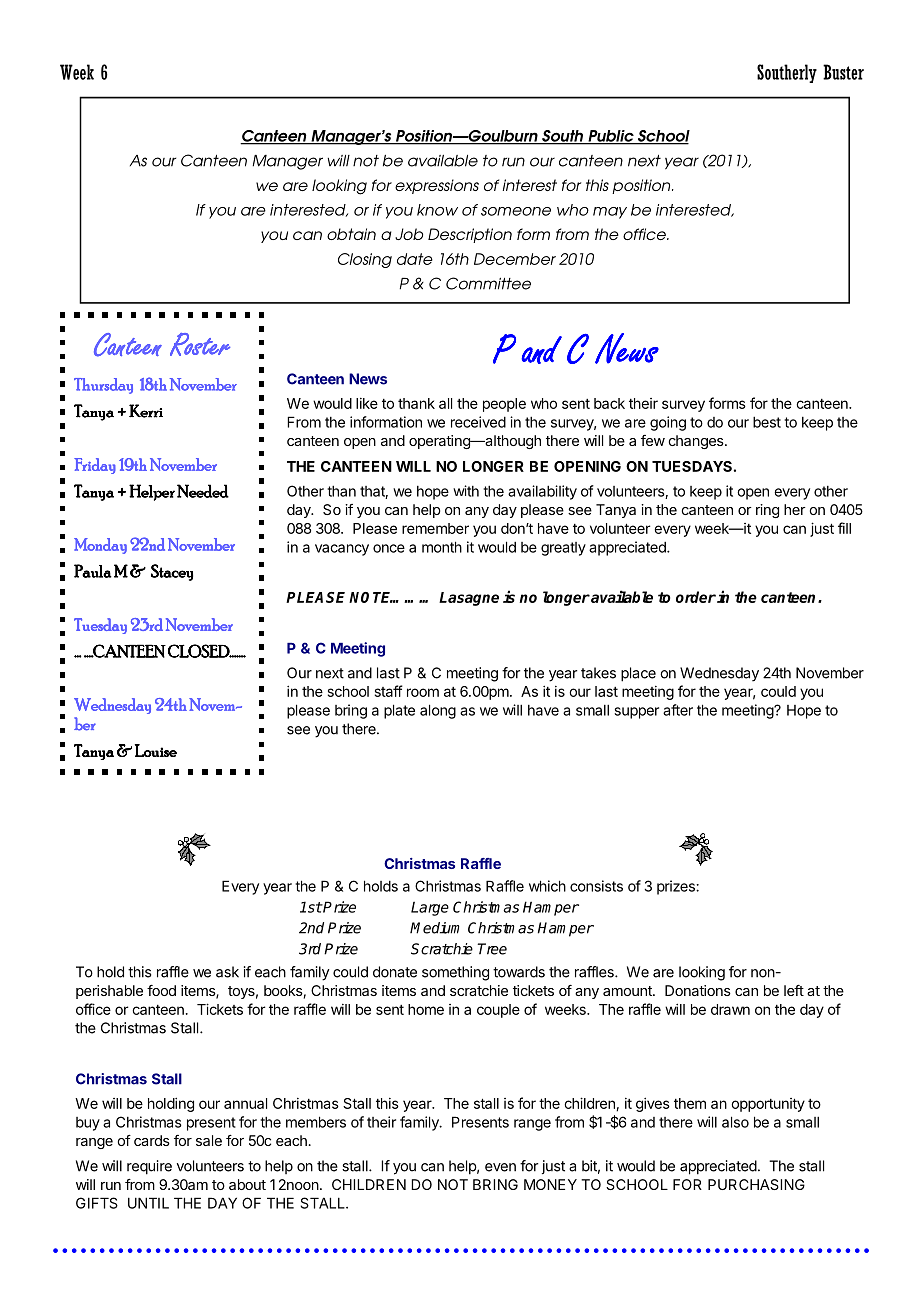 This screenshot has width=924, height=1308. What do you see at coordinates (678, 710) in the screenshot?
I see `after` at bounding box center [678, 710].
